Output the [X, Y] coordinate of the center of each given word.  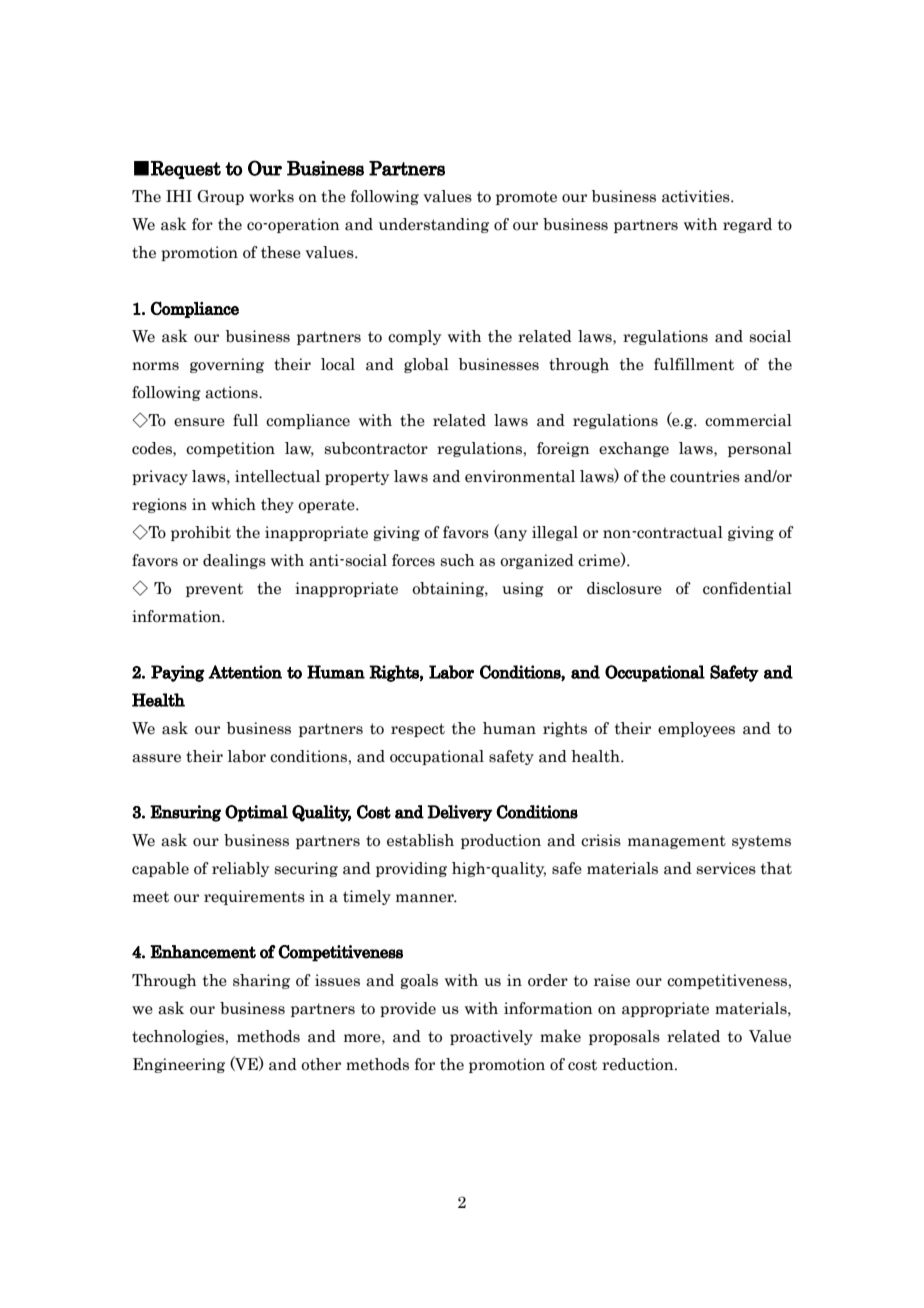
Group [220, 197]
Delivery [460, 813]
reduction [639, 1064]
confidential [747, 588]
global [426, 365]
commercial [748, 420]
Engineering [179, 1065]
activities [697, 196]
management [677, 842]
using [523, 589]
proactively [491, 1037]
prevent [214, 590]
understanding [434, 225]
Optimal [256, 813]
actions [232, 392]
